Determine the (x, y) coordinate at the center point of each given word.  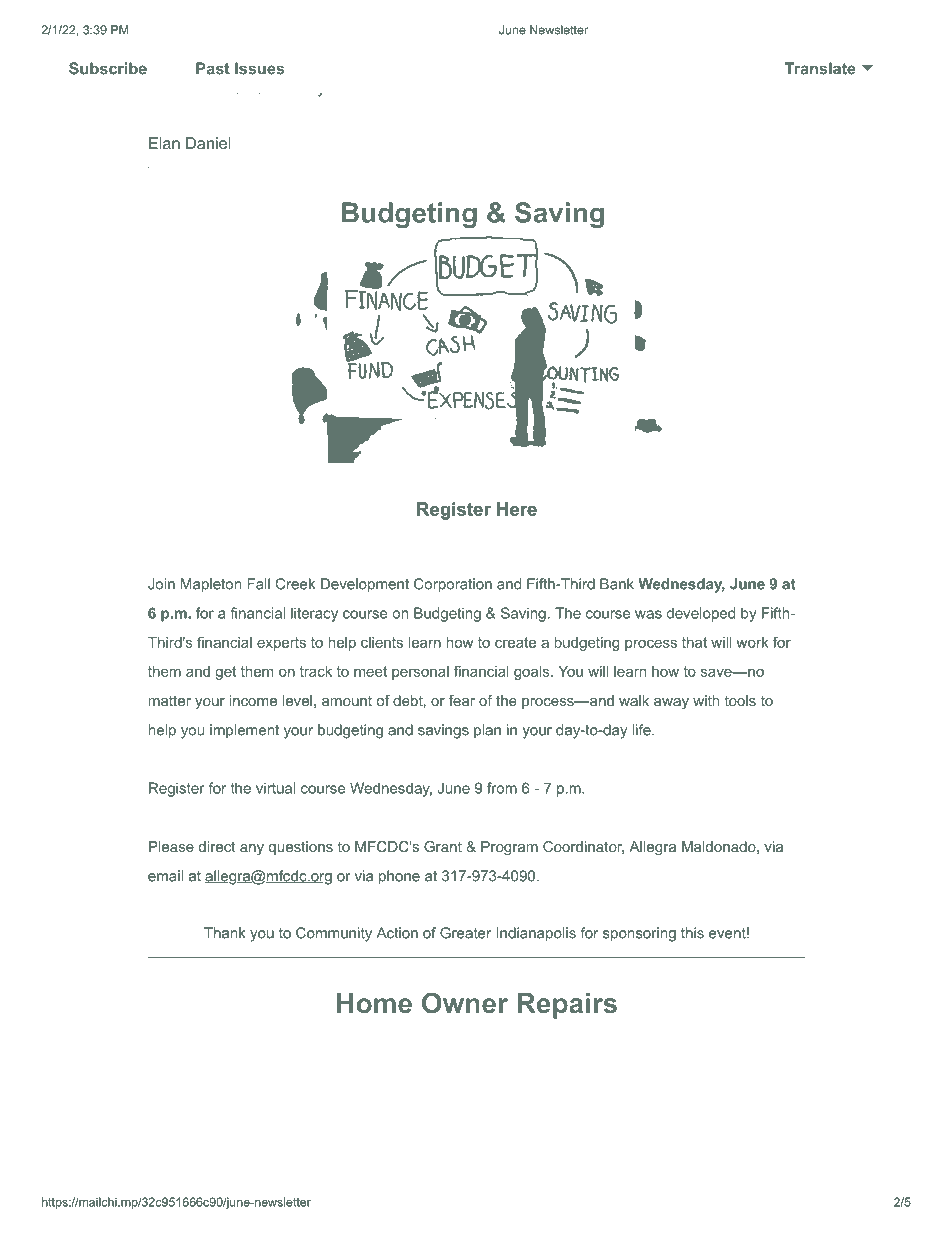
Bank (617, 584)
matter (170, 700)
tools (740, 700)
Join (161, 584)
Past (213, 68)
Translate (820, 68)
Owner (465, 1002)
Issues (259, 68)
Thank (225, 933)
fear (462, 700)
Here (517, 509)
